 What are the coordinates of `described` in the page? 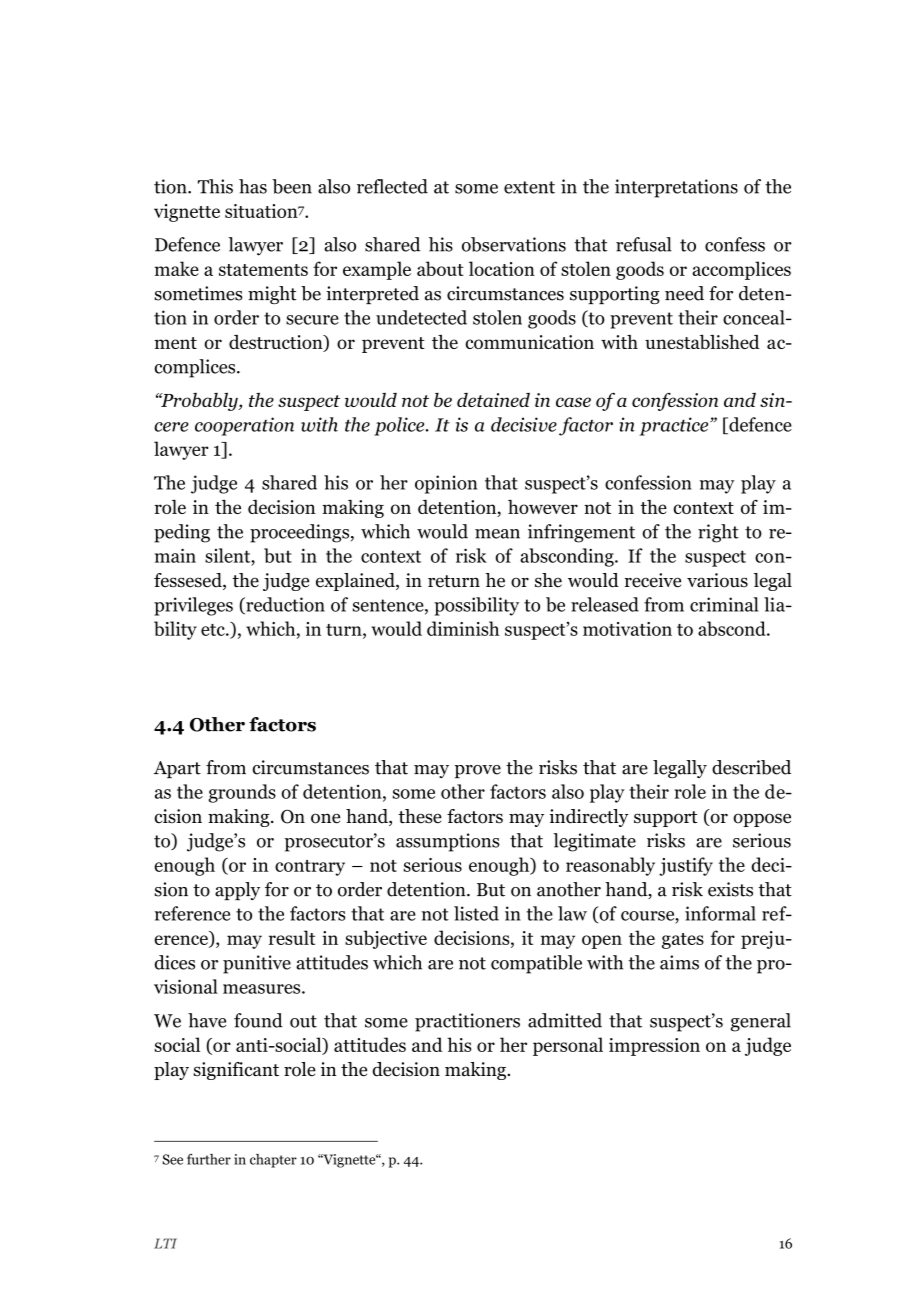 It's located at (751, 767).
